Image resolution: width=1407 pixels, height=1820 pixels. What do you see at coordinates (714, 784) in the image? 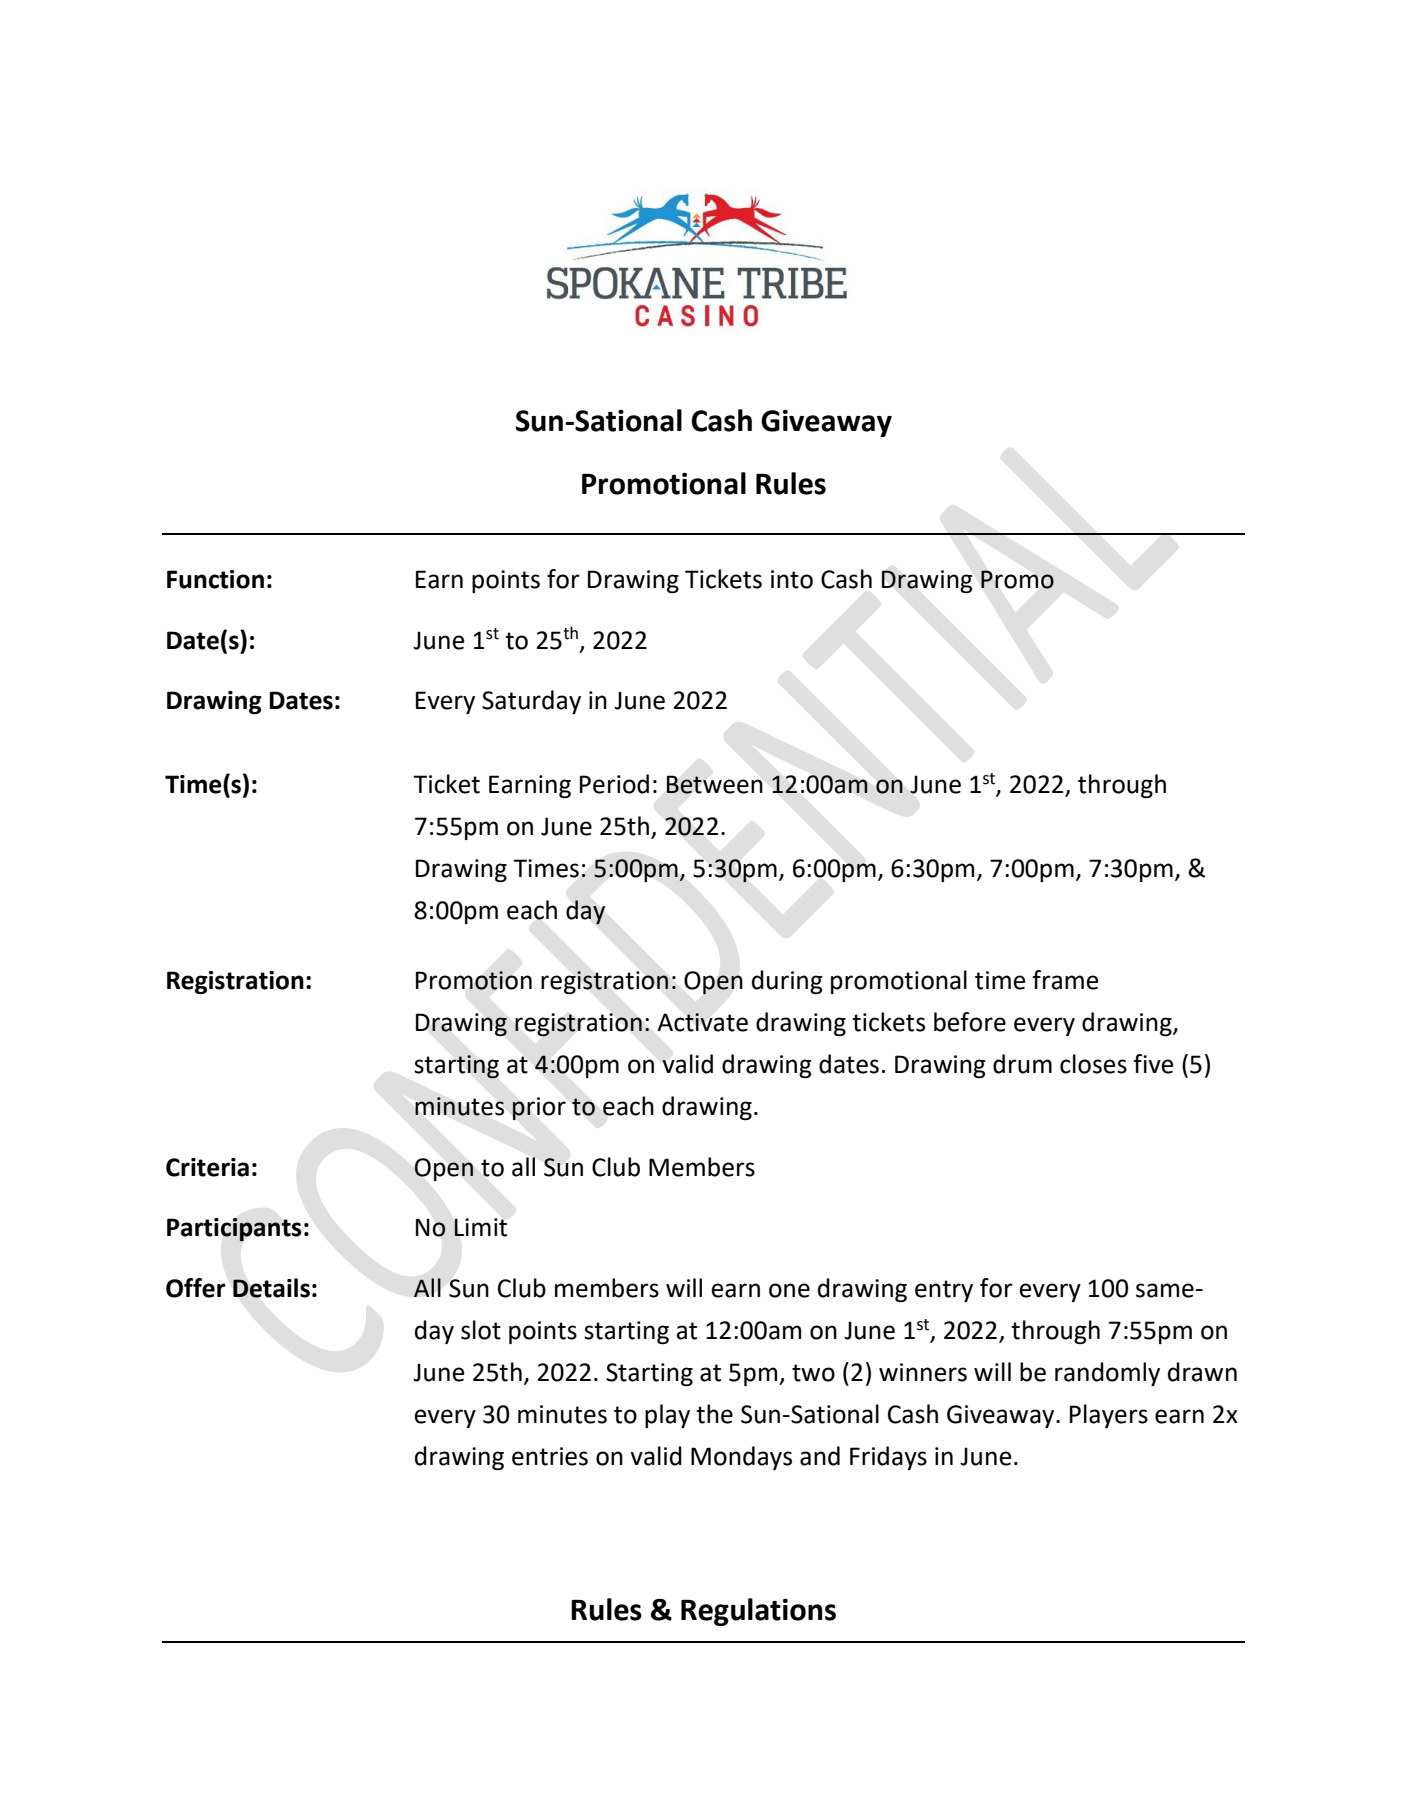
I see `Between` at bounding box center [714, 784].
